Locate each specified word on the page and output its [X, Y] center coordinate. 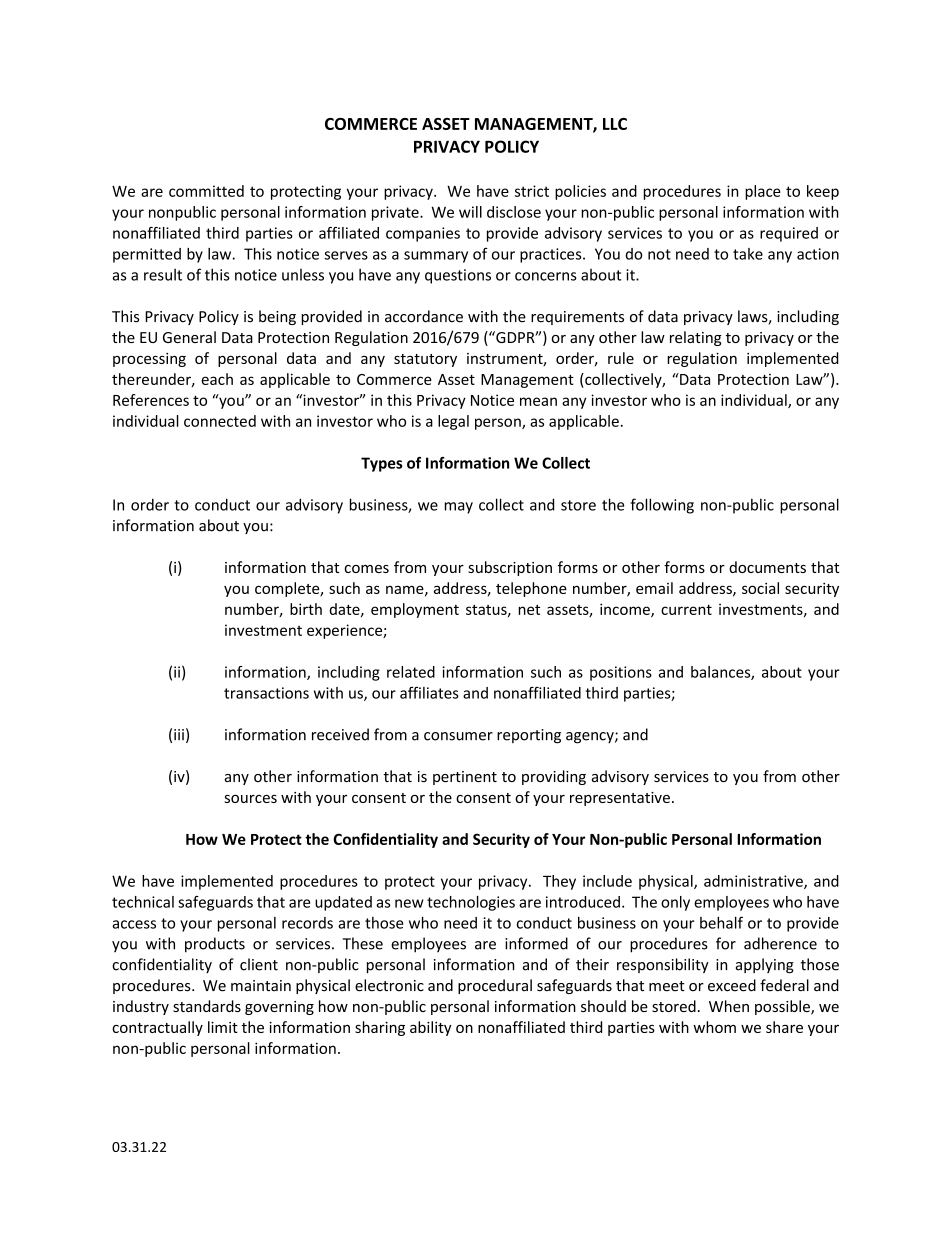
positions [621, 673]
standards [207, 1006]
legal [453, 422]
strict [532, 191]
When [729, 1006]
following [662, 506]
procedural [495, 986]
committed [206, 191]
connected [220, 421]
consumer [458, 736]
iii [179, 734]
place [763, 192]
